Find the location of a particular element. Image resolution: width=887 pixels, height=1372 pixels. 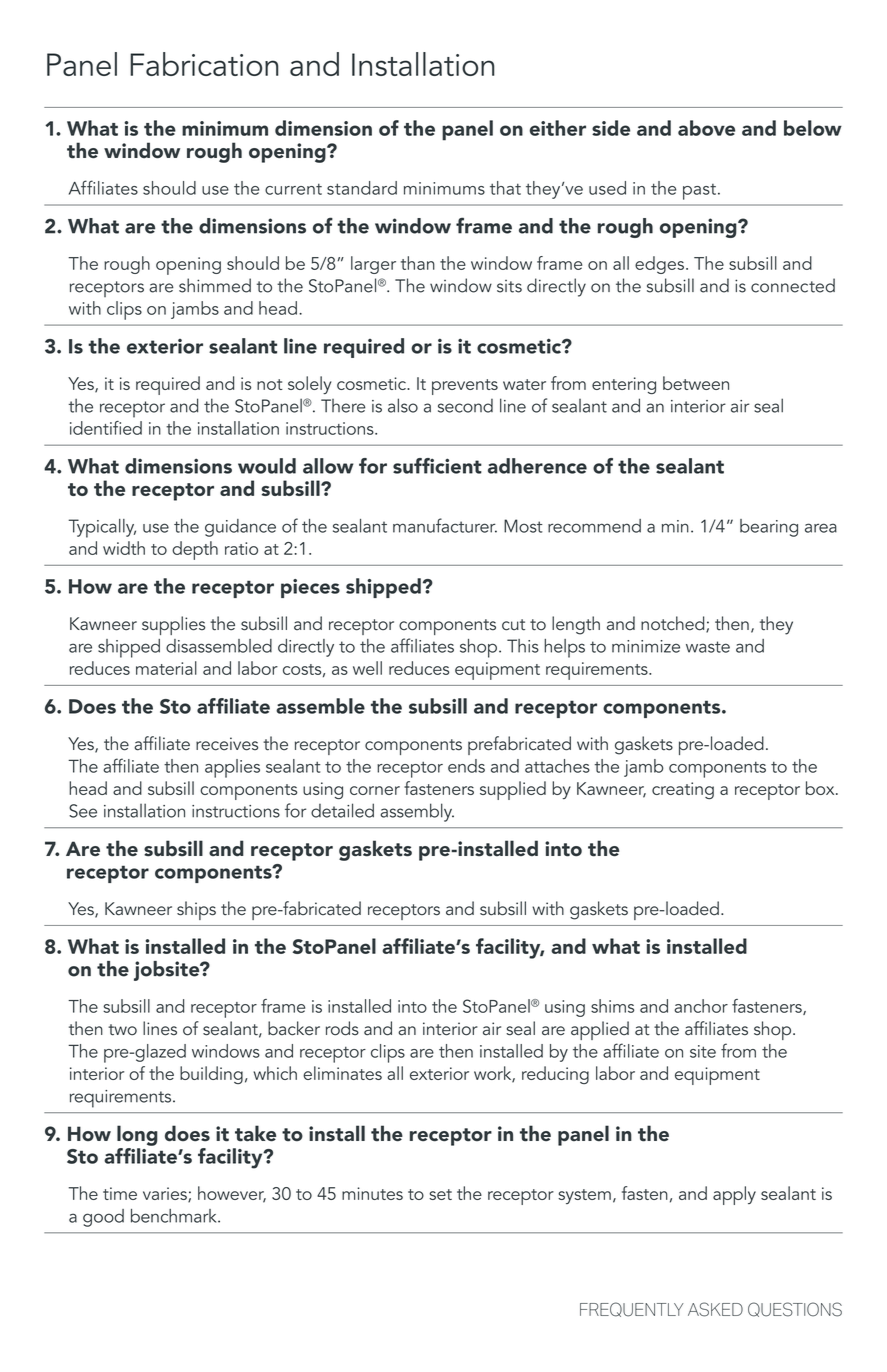

two is located at coordinates (122, 1030).
